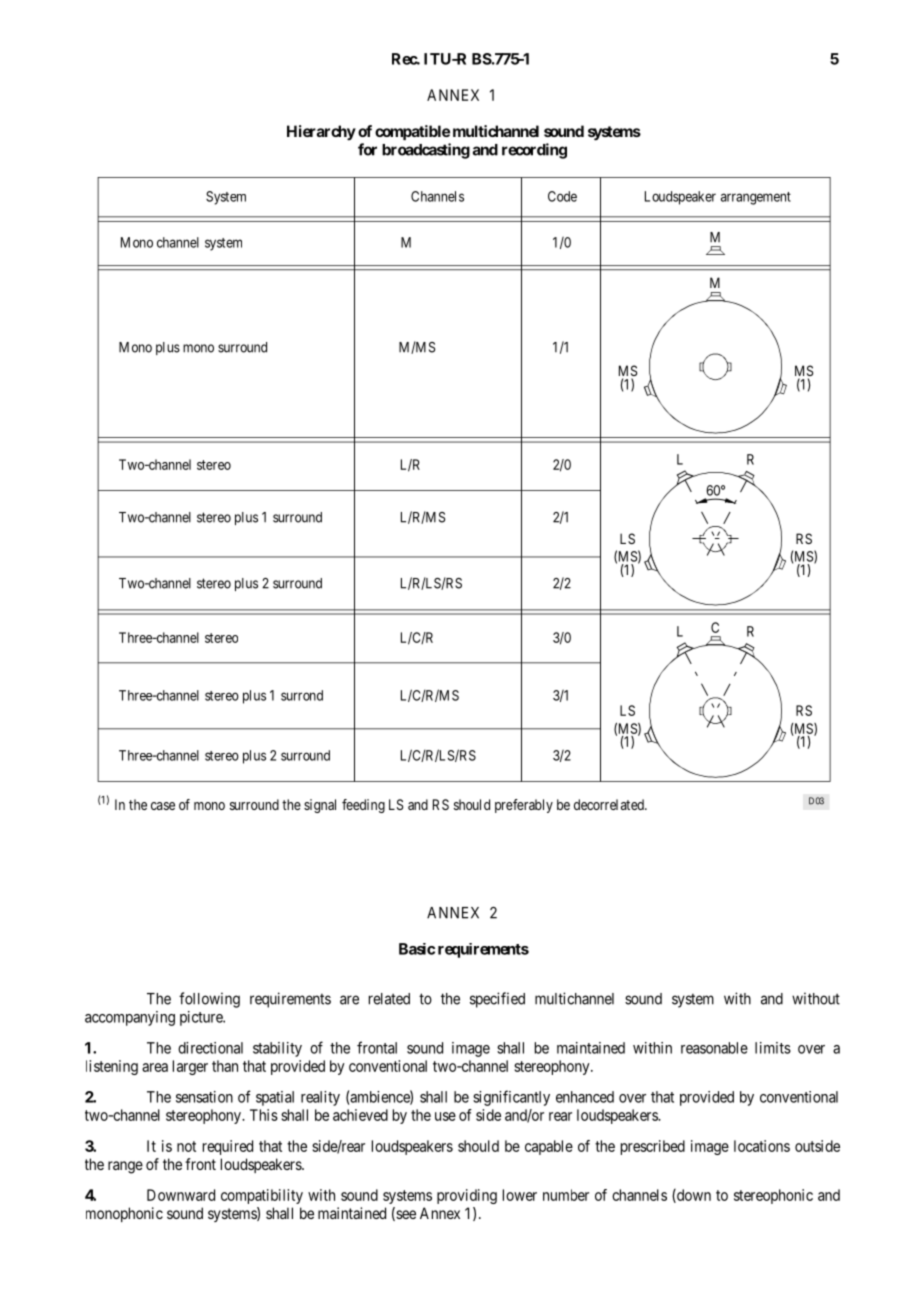 The height and width of the screenshot is (1308, 924). Describe the element at coordinates (163, 806) in the screenshot. I see `case` at that location.
